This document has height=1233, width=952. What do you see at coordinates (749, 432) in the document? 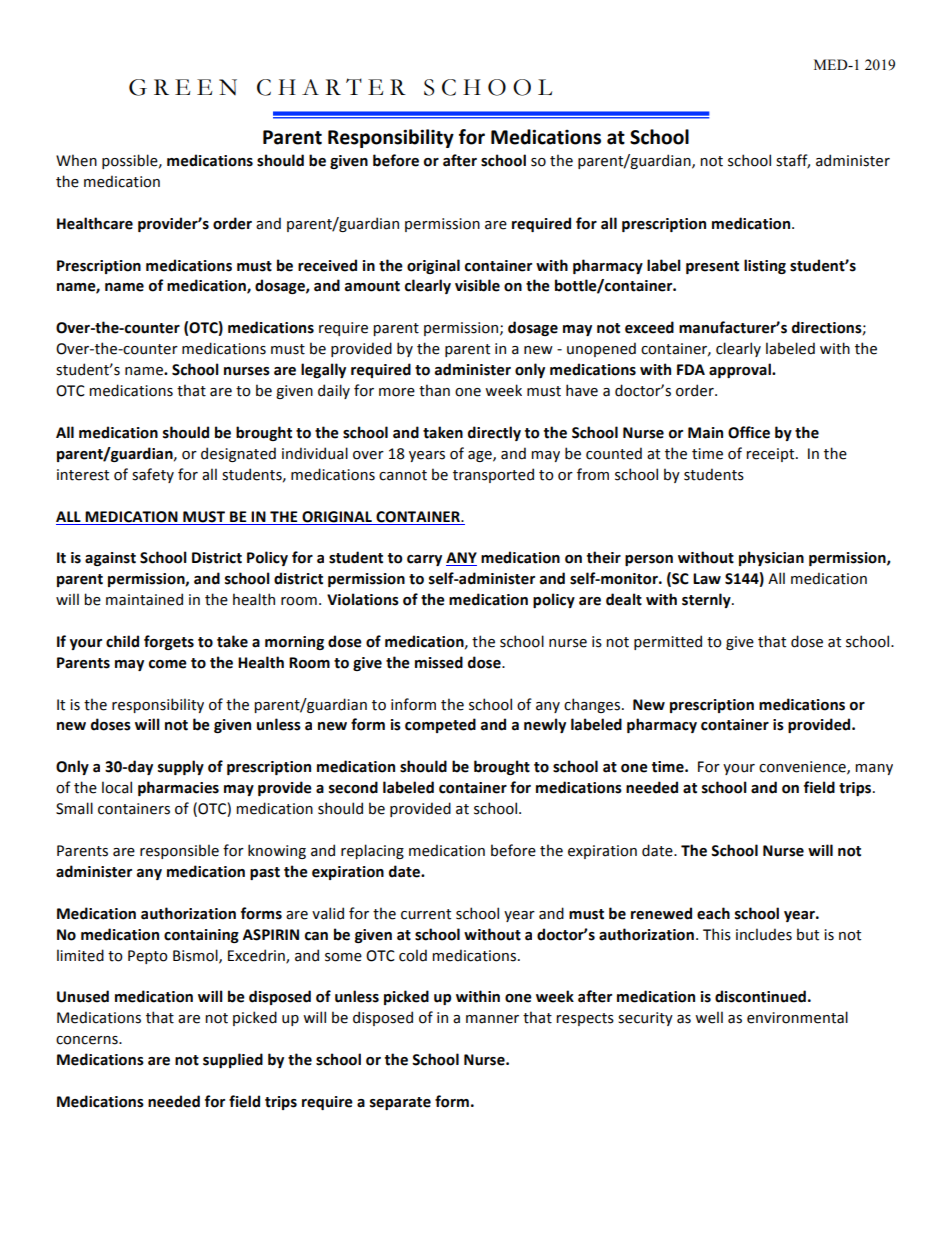
I see `Office` at bounding box center [749, 432].
